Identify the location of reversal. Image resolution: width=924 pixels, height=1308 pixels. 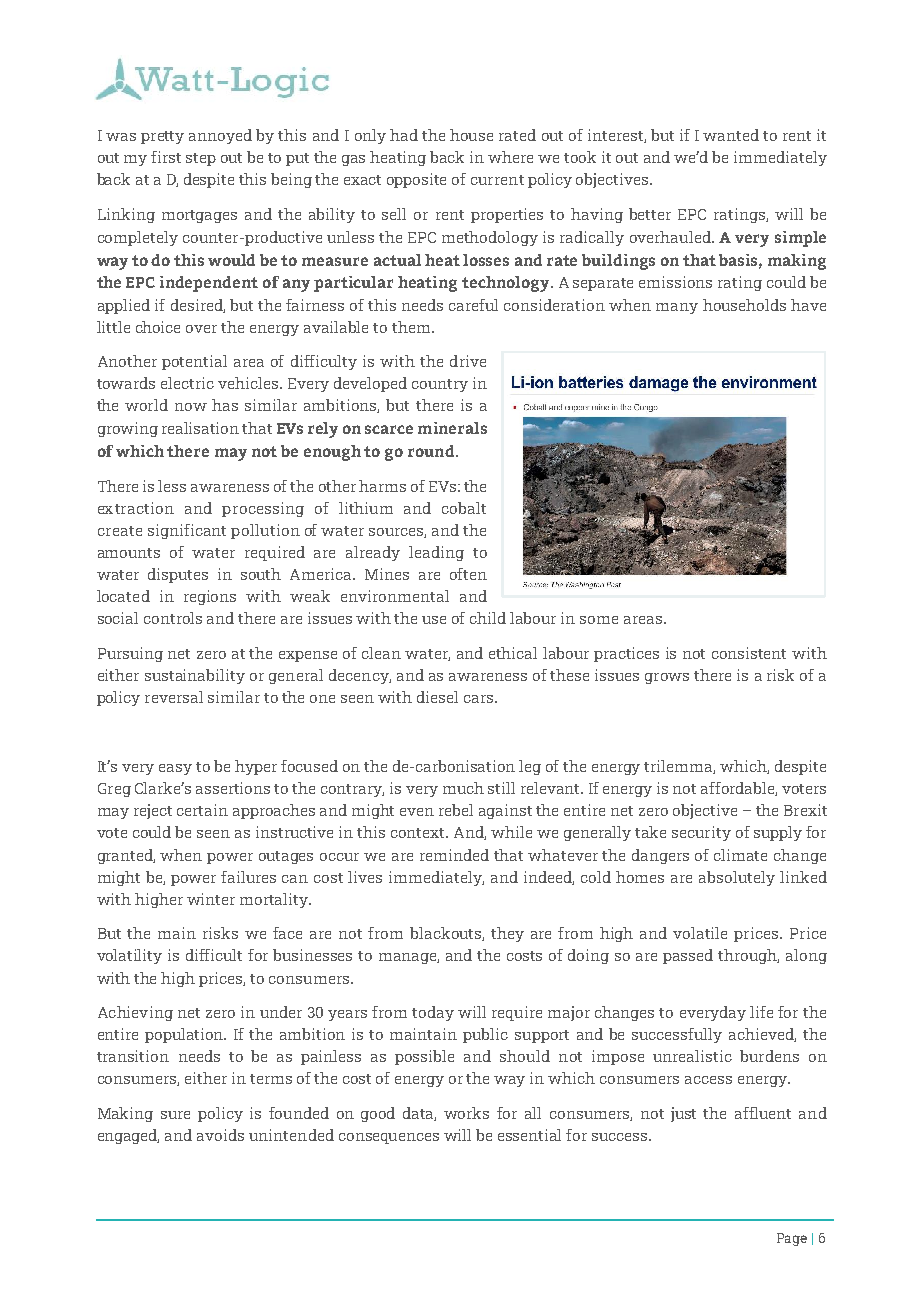
(174, 697).
